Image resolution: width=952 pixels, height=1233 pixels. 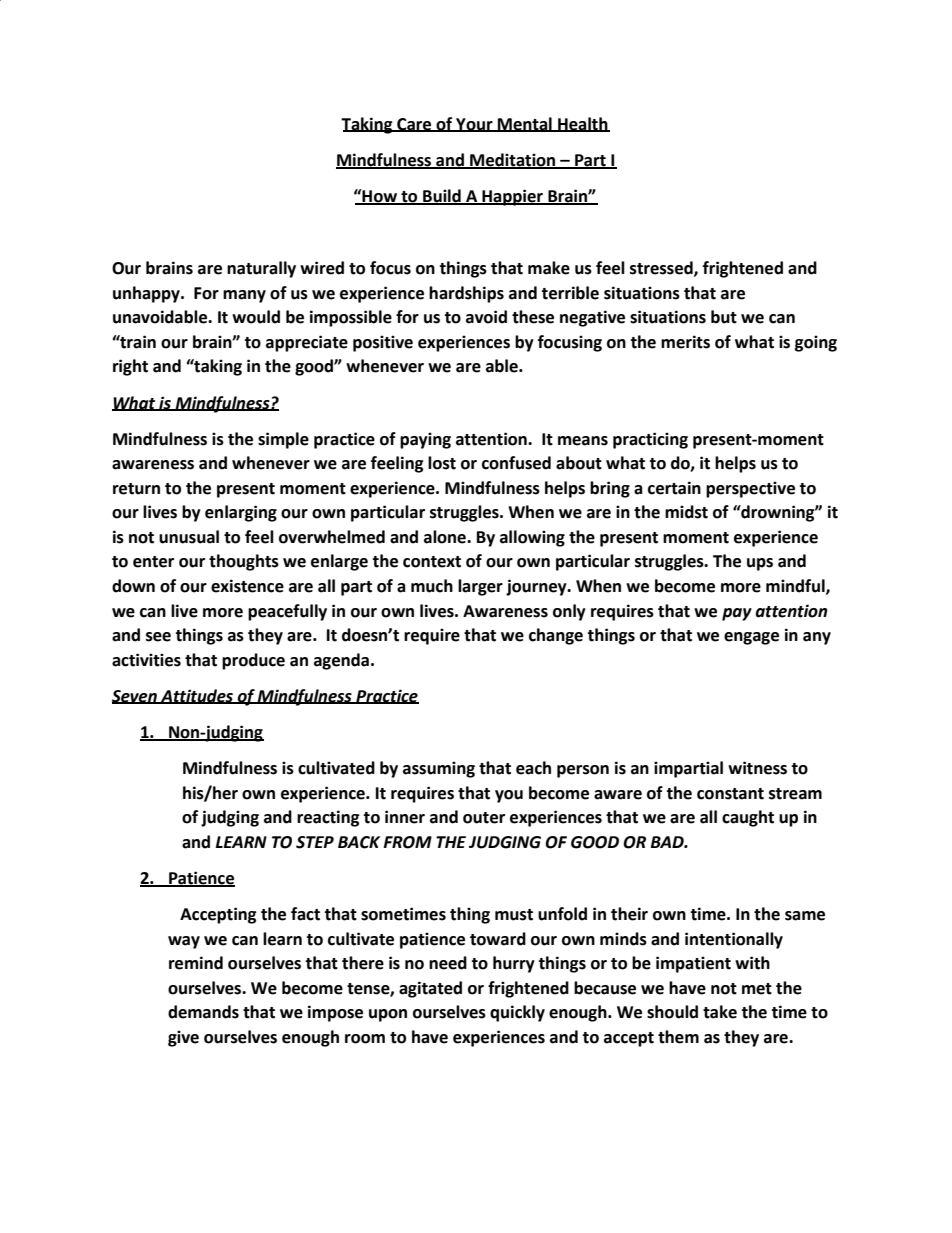 I want to click on assuming, so click(x=439, y=769).
